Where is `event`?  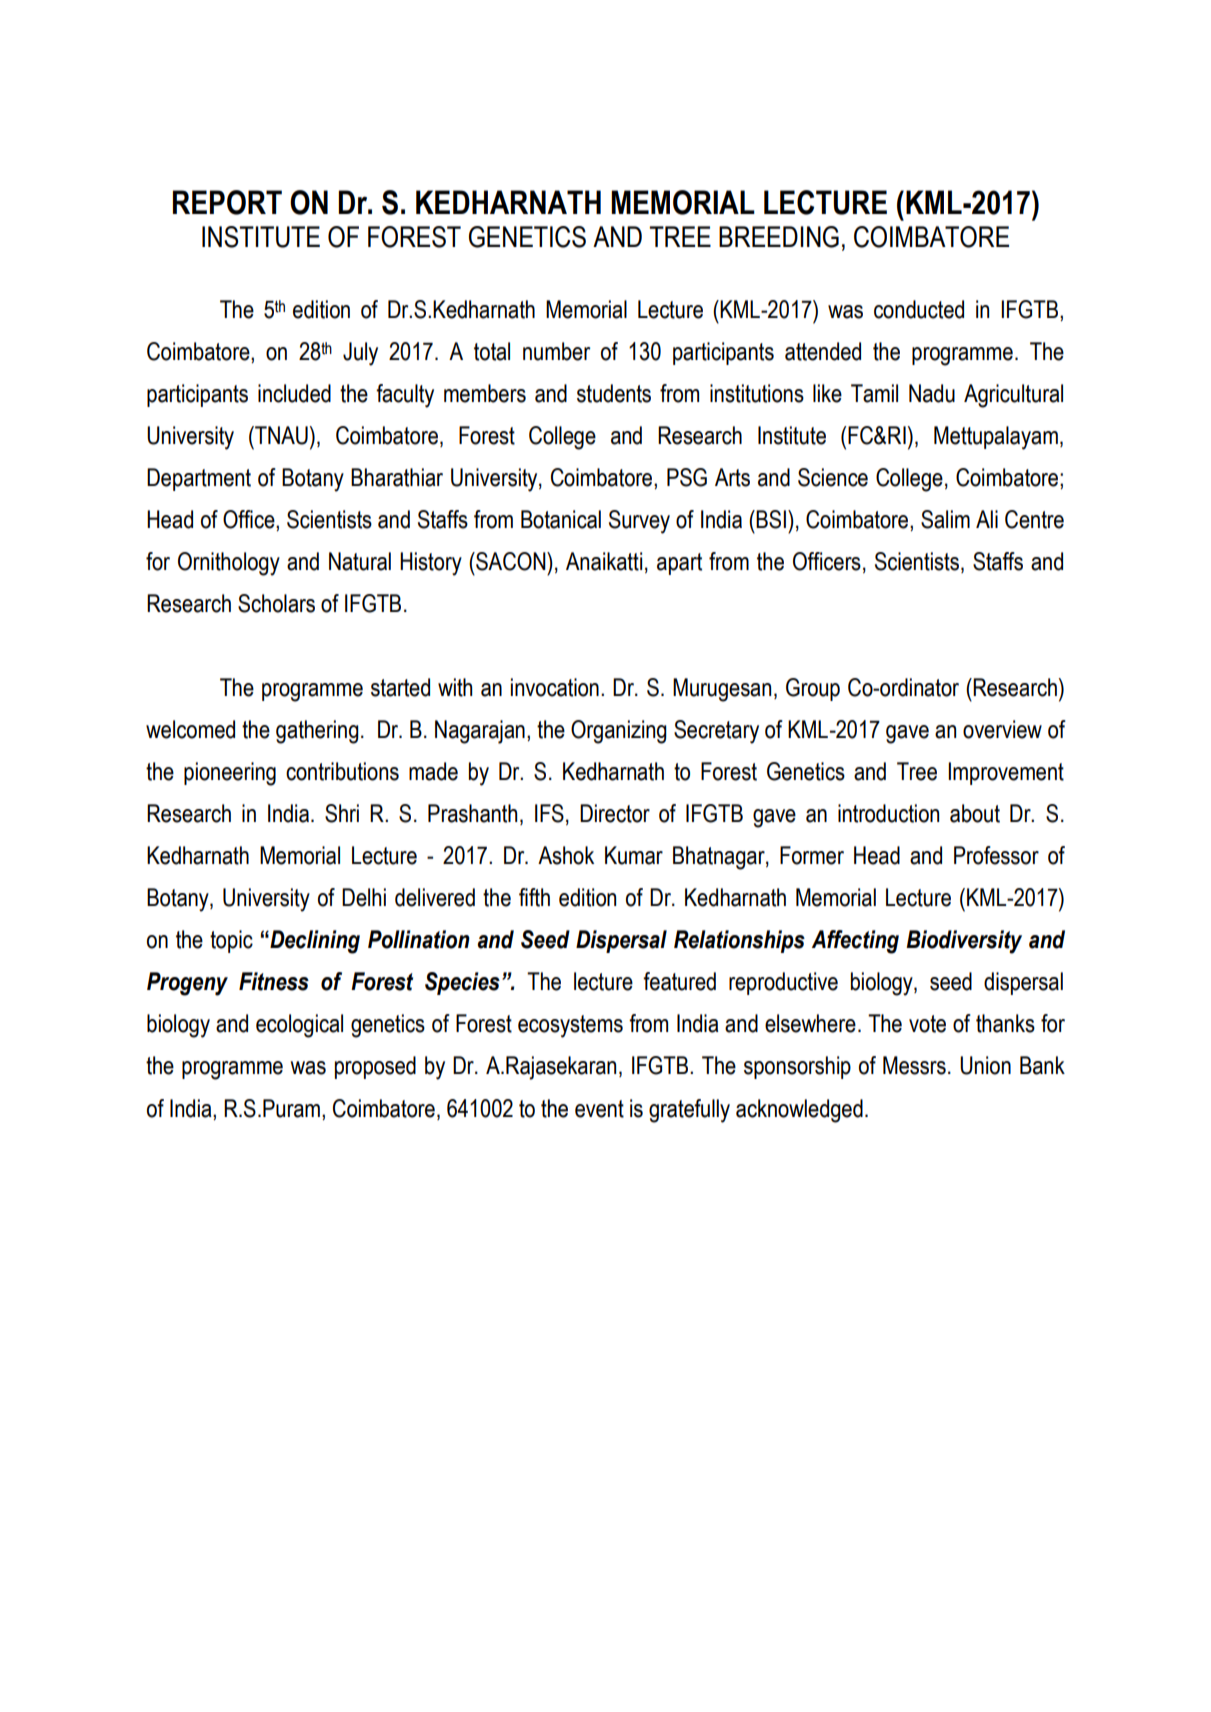 event is located at coordinates (599, 1109).
